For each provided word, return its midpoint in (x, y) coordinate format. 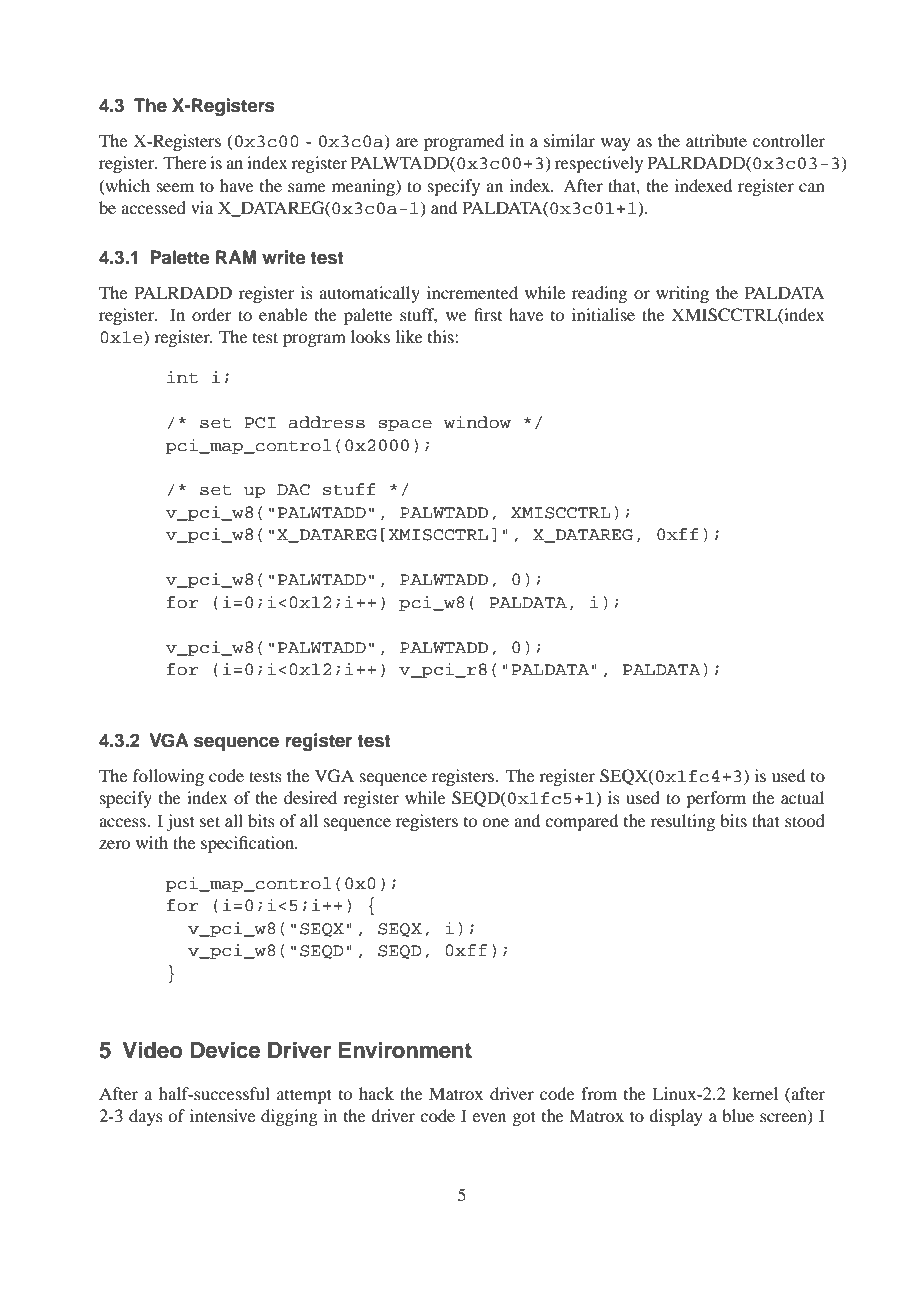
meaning (364, 187)
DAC (293, 490)
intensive (222, 1115)
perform (716, 799)
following (168, 777)
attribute (716, 140)
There (184, 162)
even (489, 1117)
